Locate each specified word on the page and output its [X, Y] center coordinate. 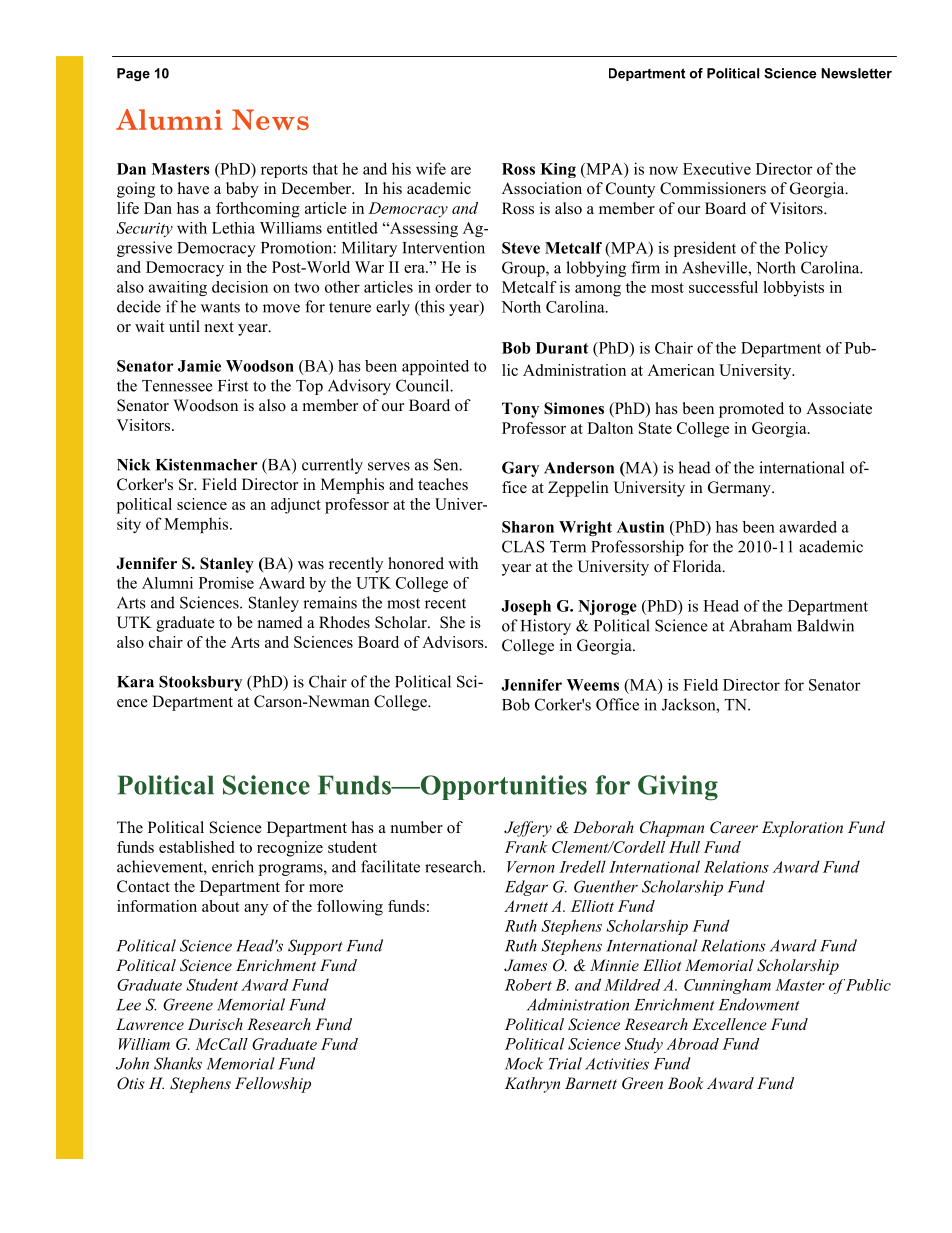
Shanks [178, 1063]
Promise [226, 583]
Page [133, 74]
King [558, 170]
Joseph [526, 607]
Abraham [760, 625]
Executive [717, 168]
